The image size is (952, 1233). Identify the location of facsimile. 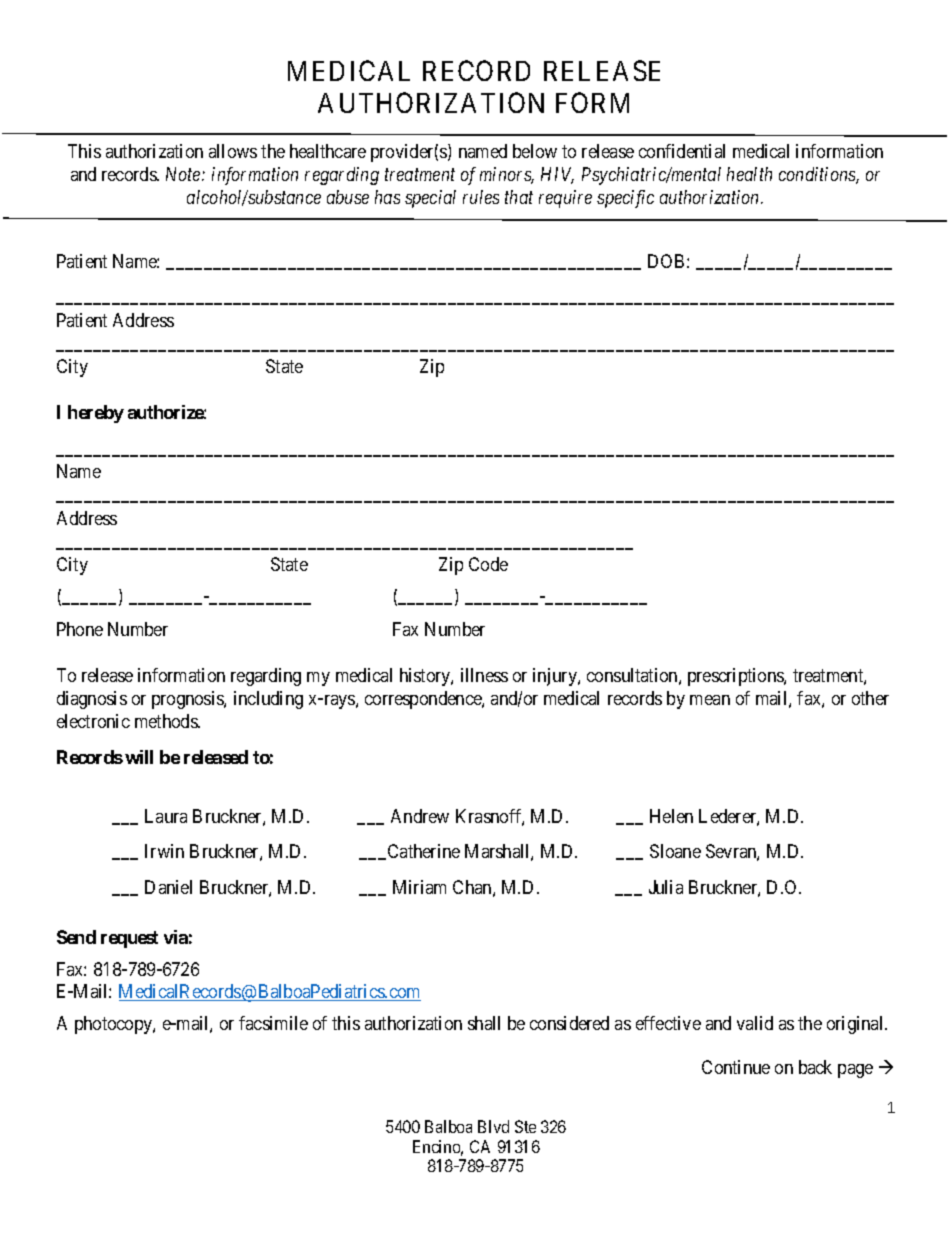
(273, 1023).
